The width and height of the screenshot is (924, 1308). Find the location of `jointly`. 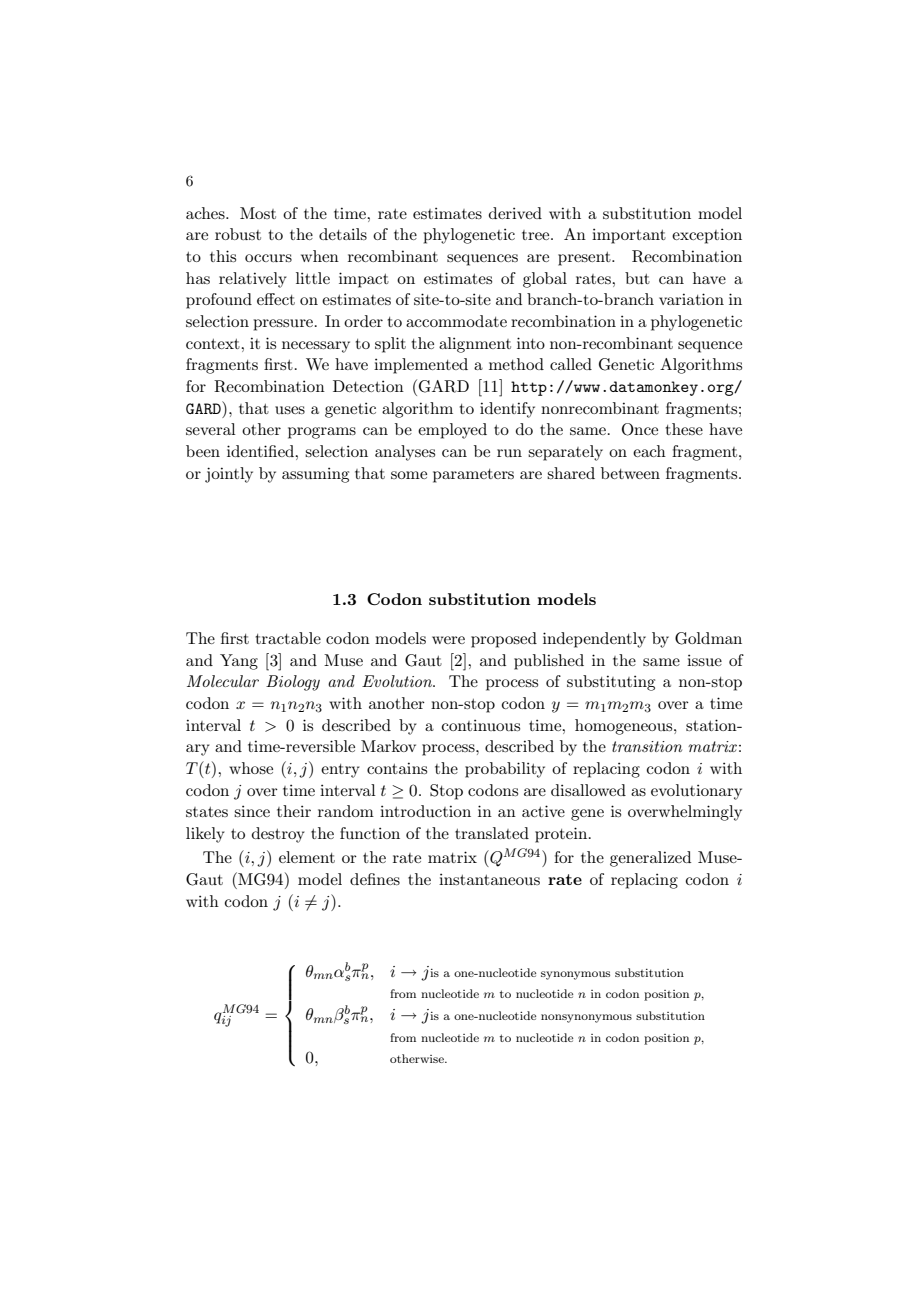

jointly is located at coordinates (229, 475).
